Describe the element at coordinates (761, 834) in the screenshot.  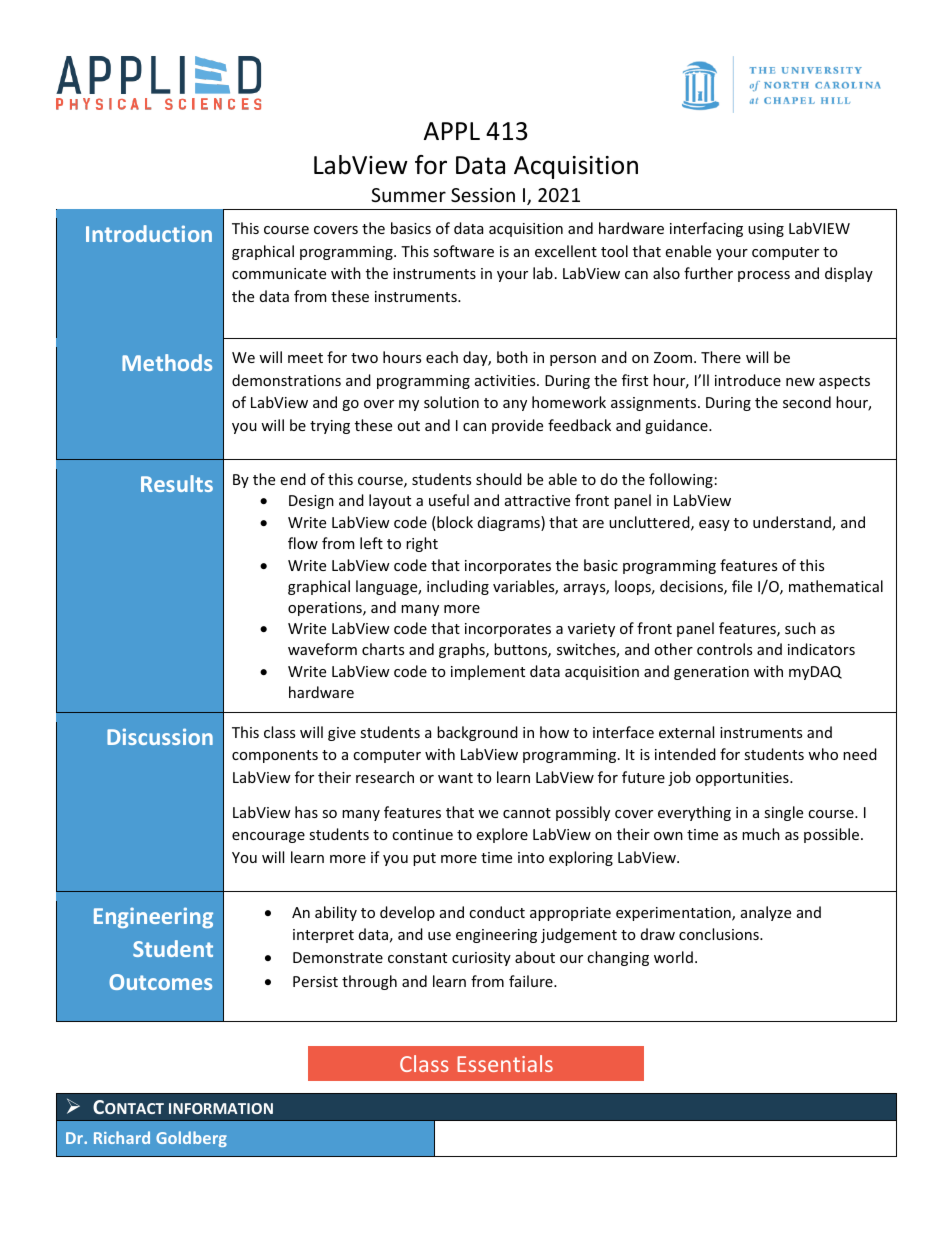
I see `much` at that location.
